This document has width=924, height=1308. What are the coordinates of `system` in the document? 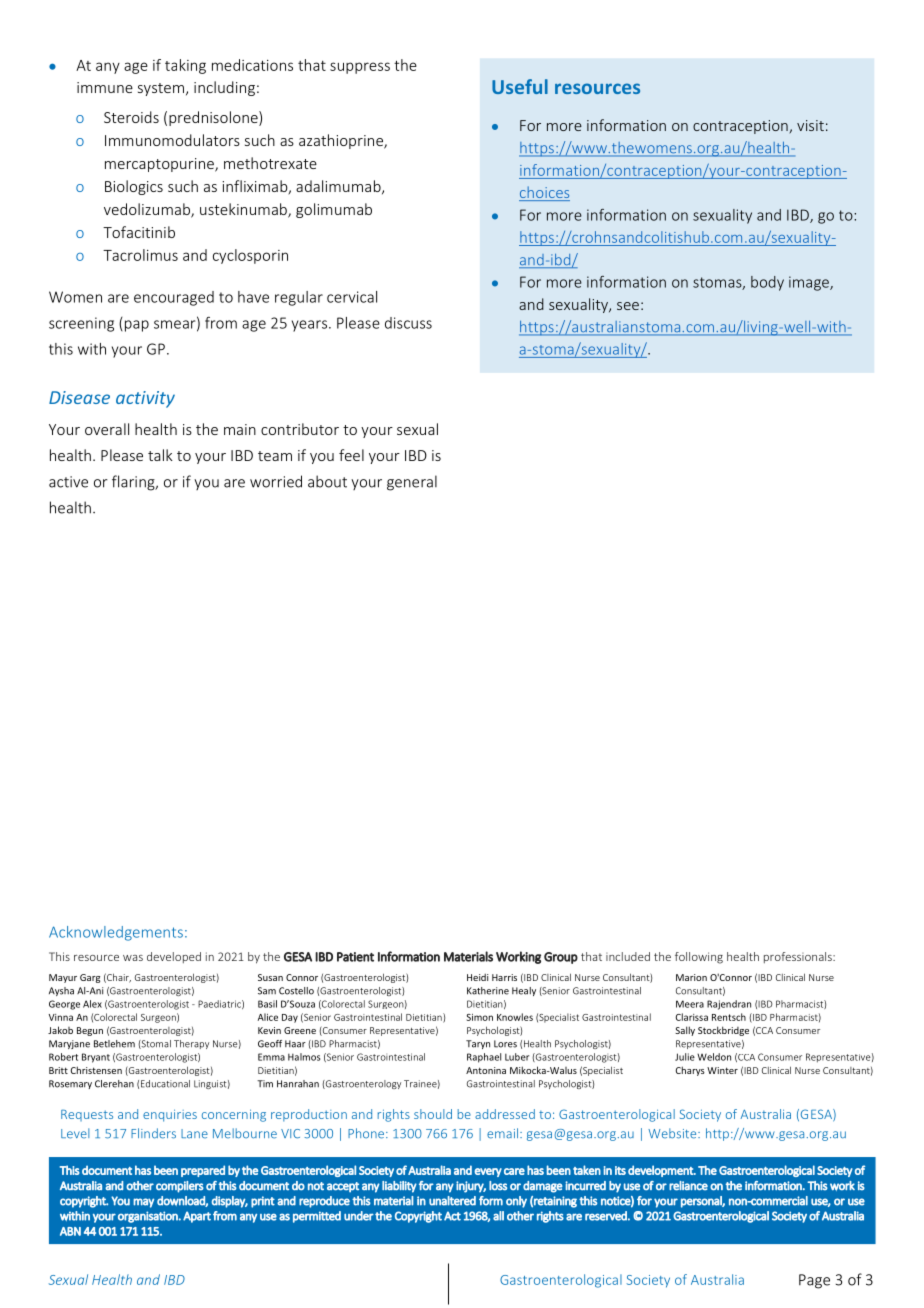 It's located at (161, 89).
